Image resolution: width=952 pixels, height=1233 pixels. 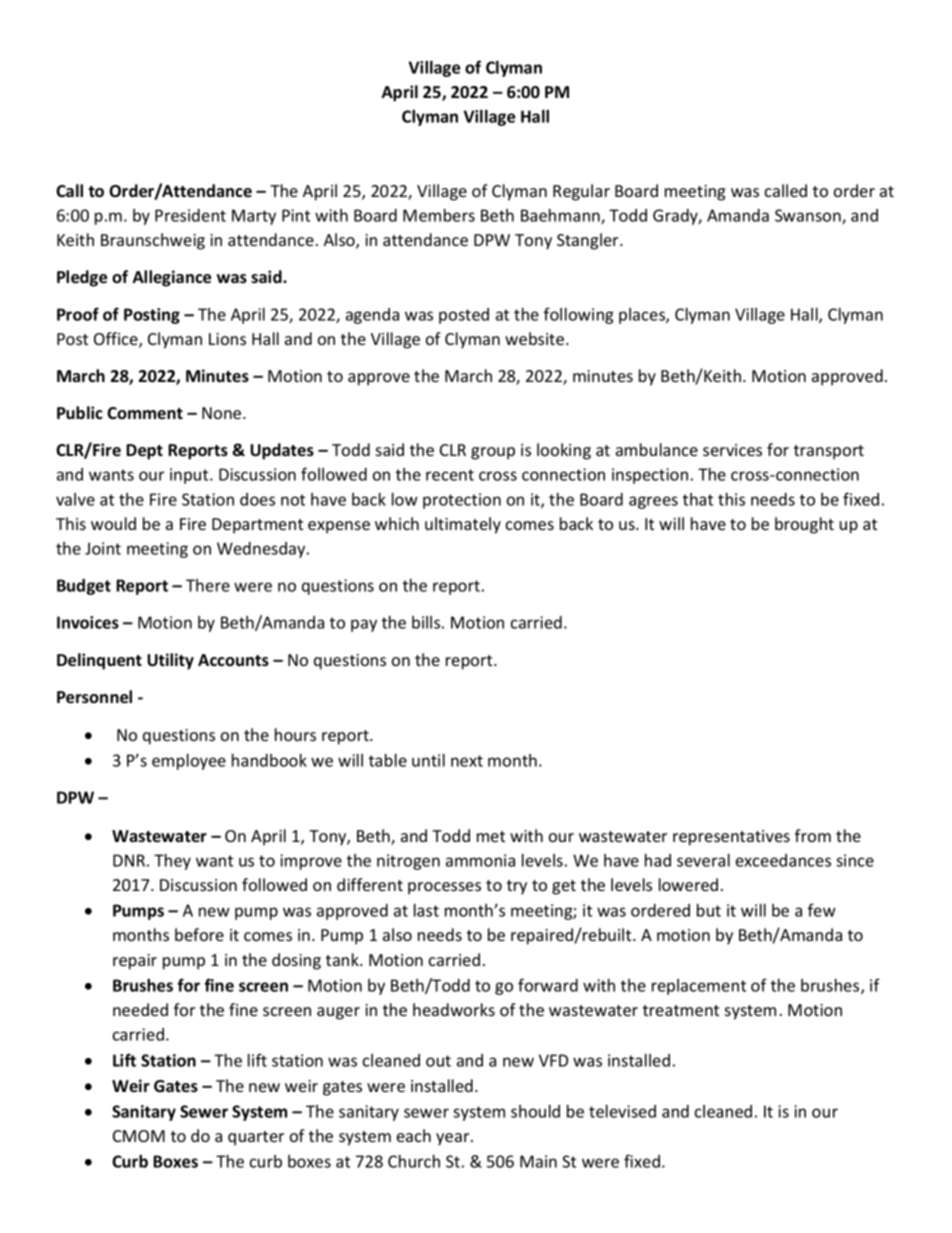 I want to click on CMOM, so click(x=139, y=1136).
